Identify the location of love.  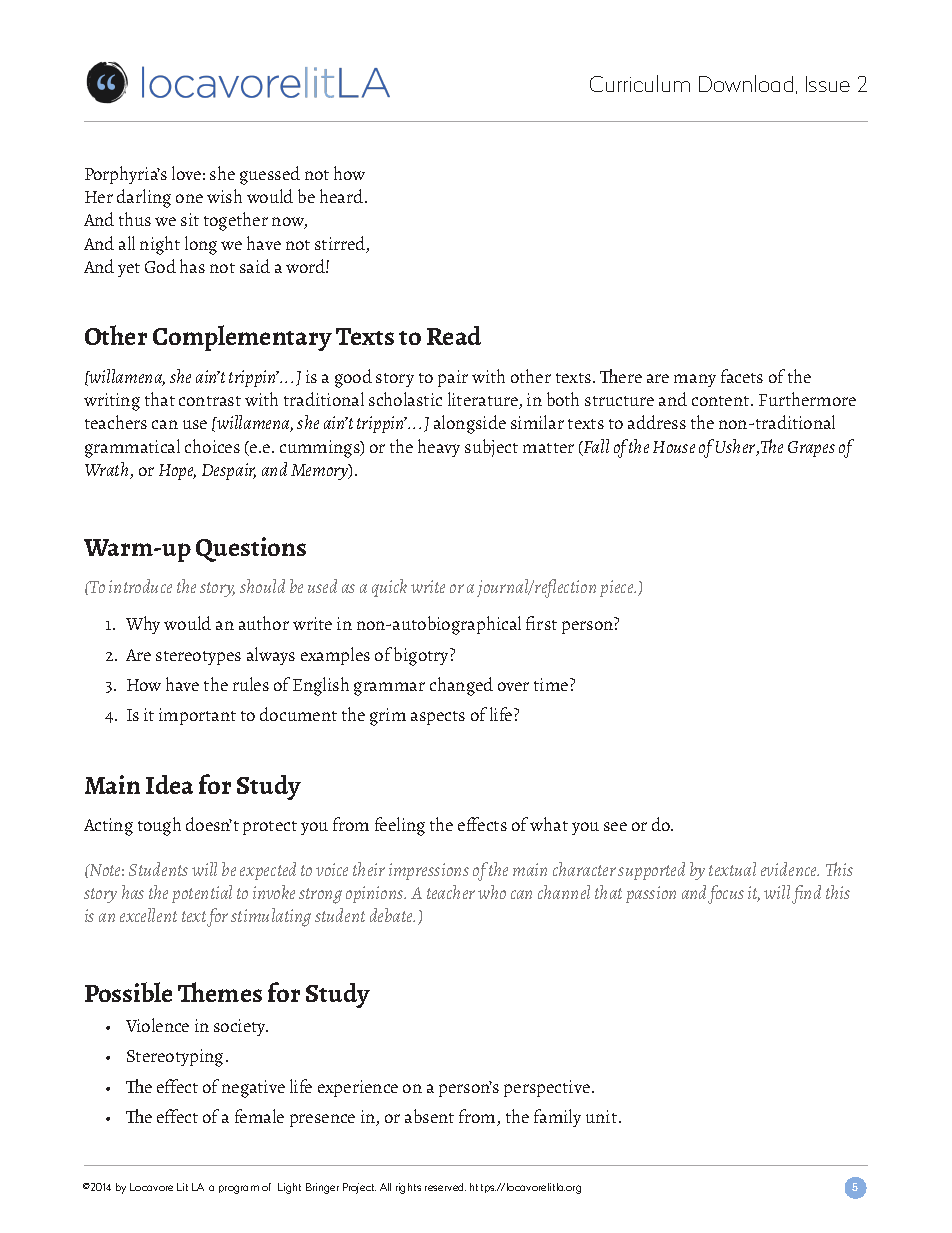
(186, 173).
